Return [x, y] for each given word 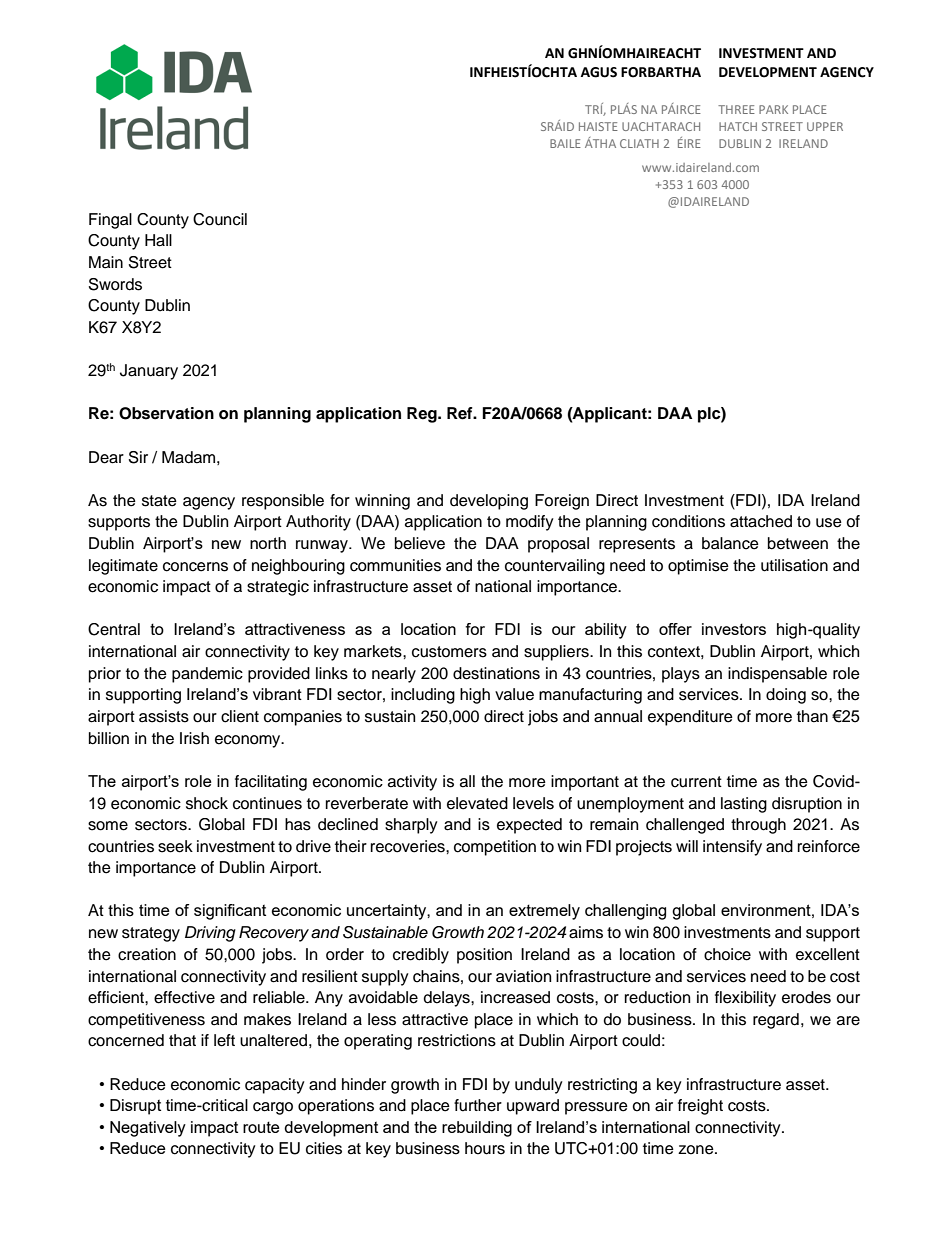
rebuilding [477, 1129]
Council [220, 219]
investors [734, 629]
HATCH [738, 126]
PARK [773, 109]
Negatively [148, 1129]
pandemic [207, 675]
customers [449, 652]
